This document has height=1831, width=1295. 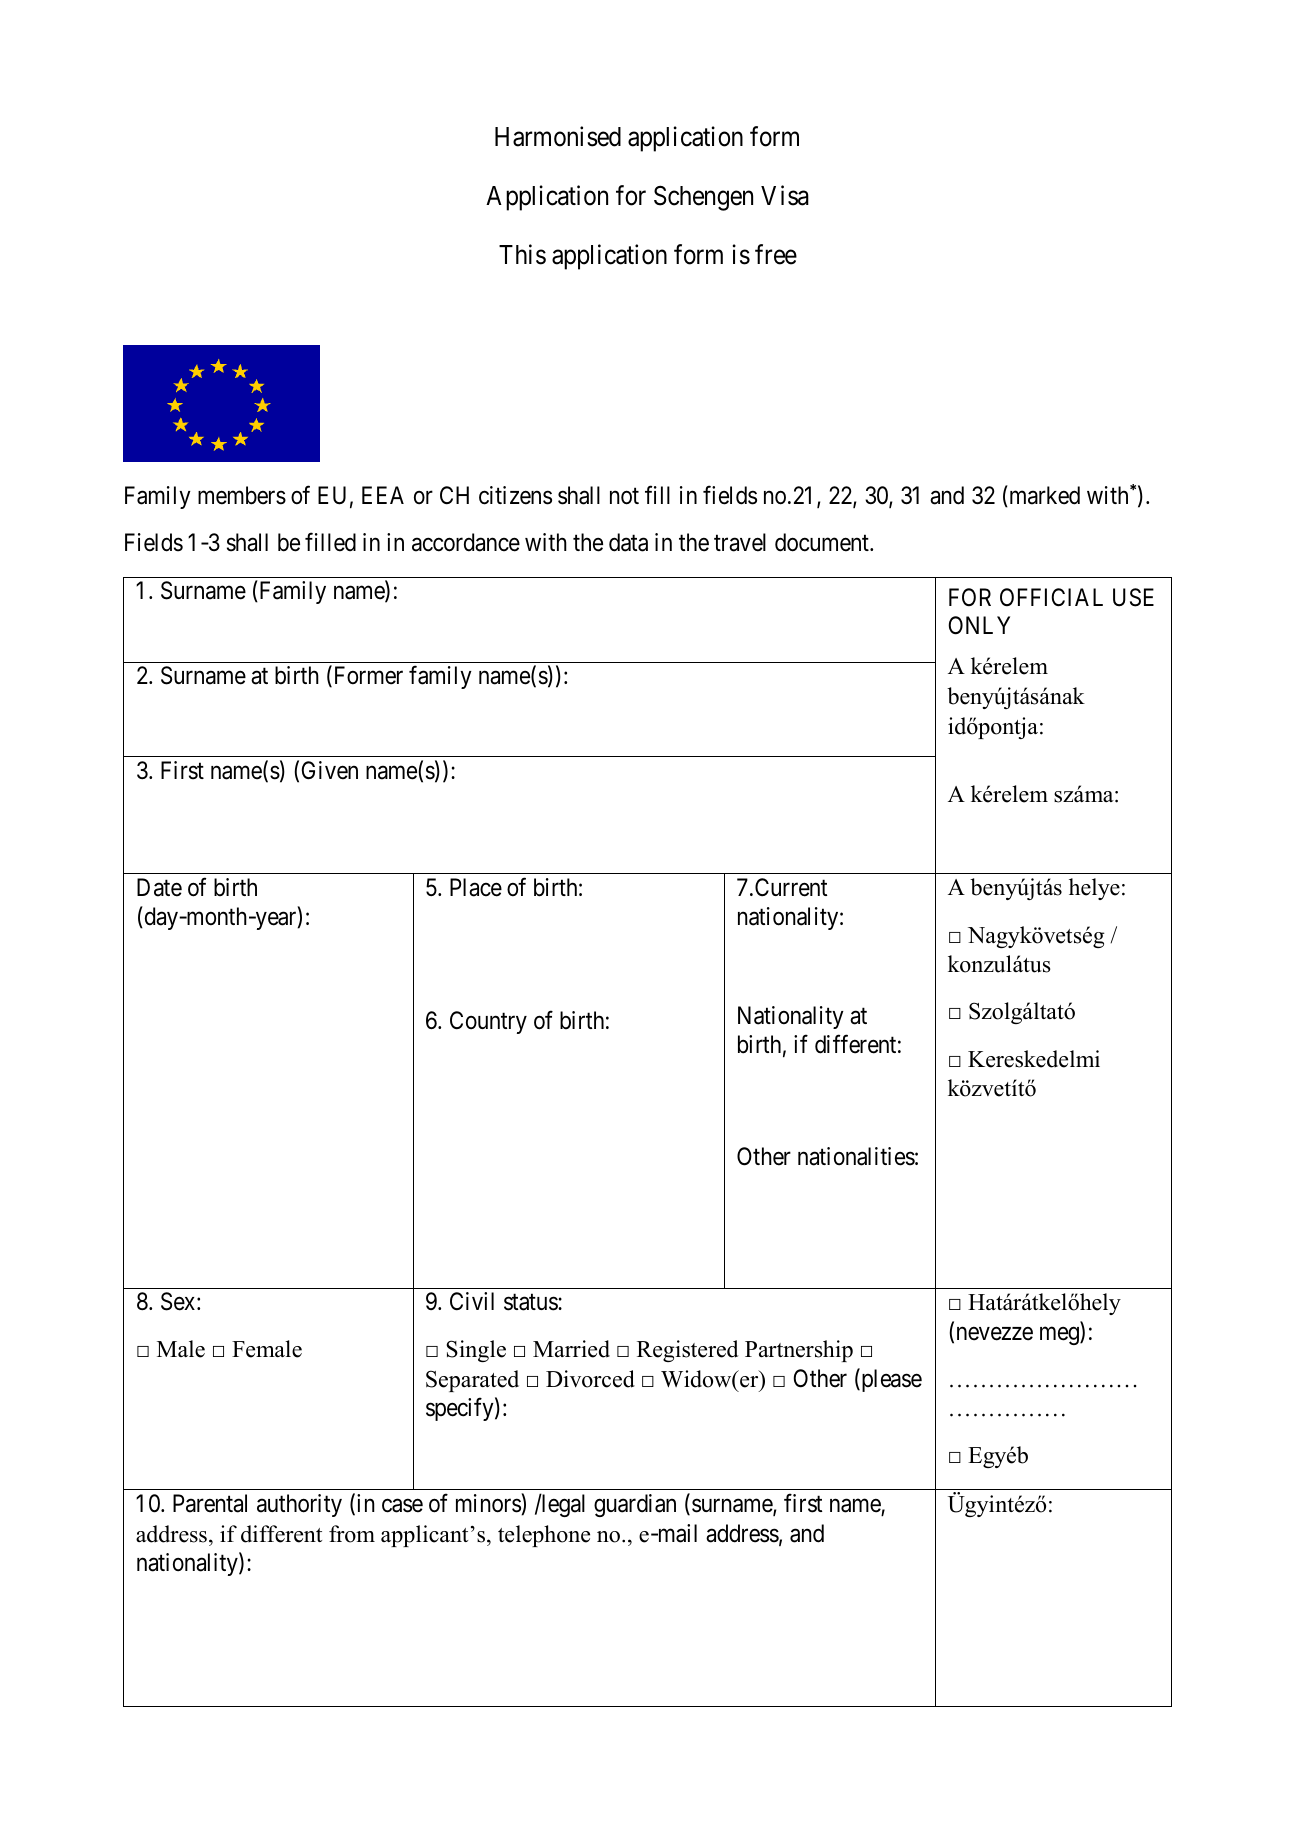 What do you see at coordinates (624, 496) in the document?
I see `not` at bounding box center [624, 496].
